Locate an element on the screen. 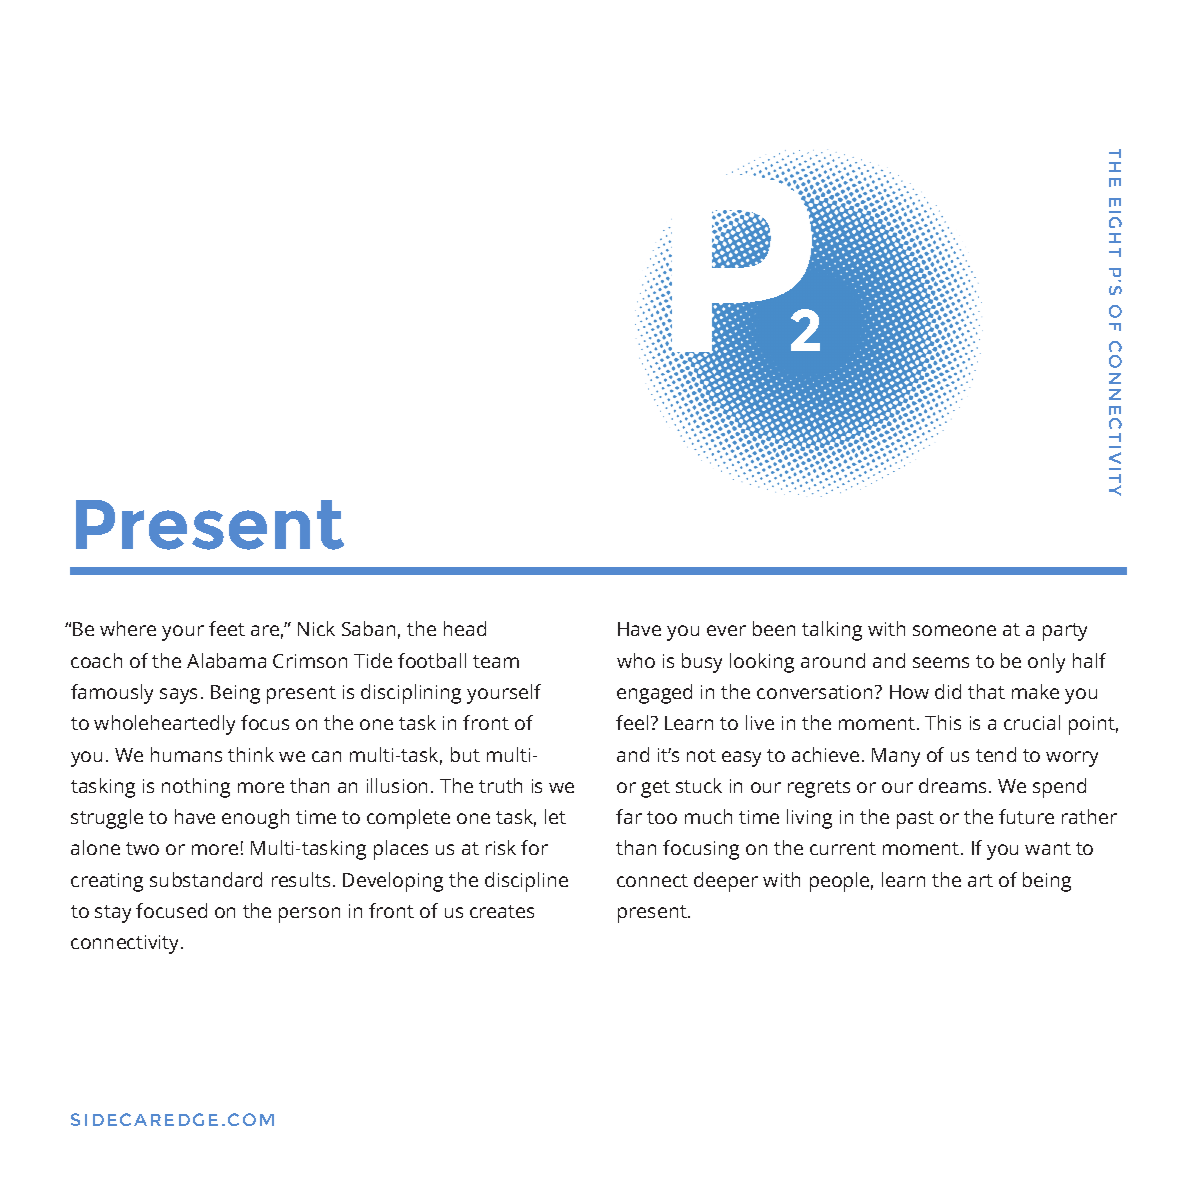  someone is located at coordinates (954, 630).
